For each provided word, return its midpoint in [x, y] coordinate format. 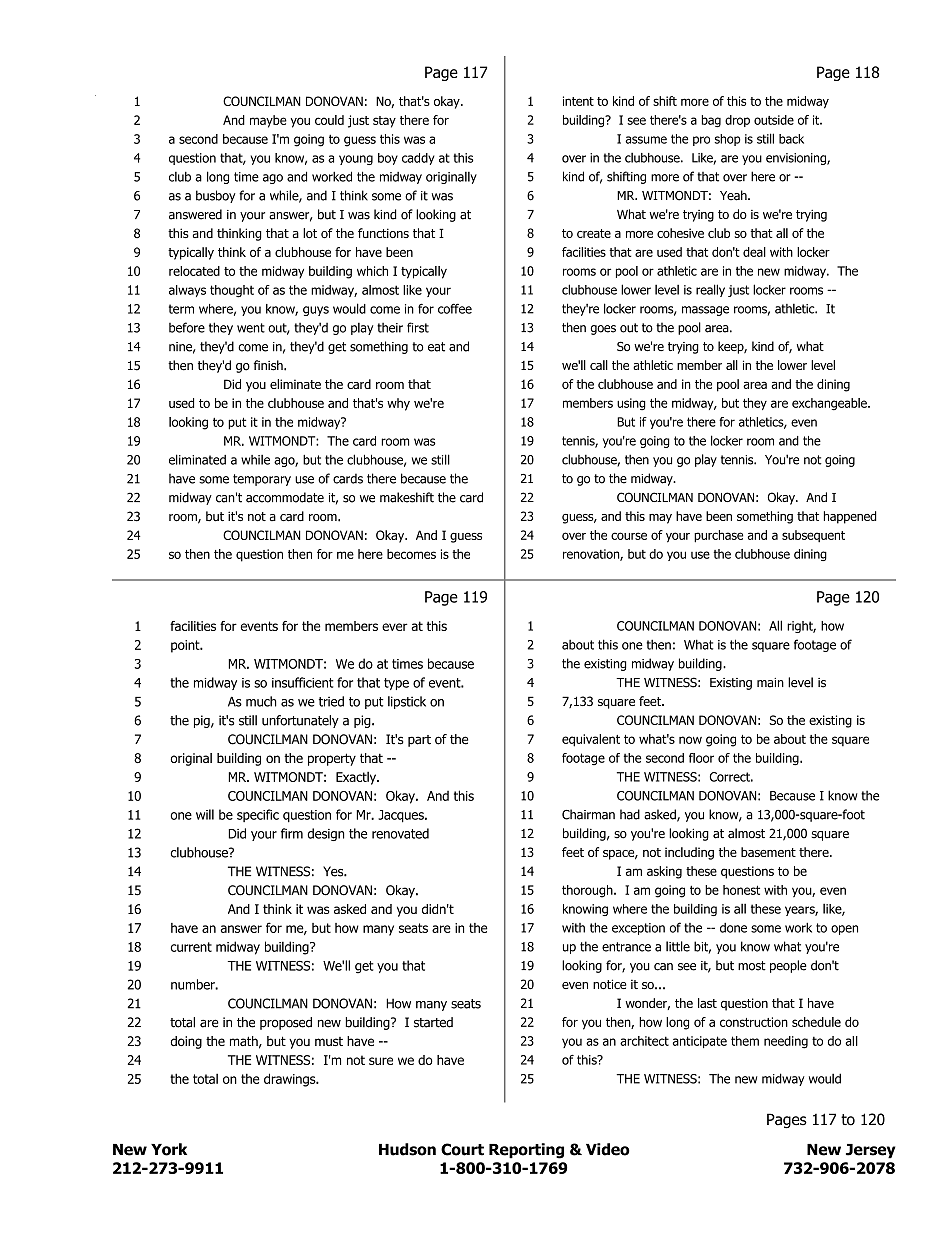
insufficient [302, 682]
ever [395, 627]
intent [578, 101]
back [791, 139]
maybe [268, 121]
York [169, 1149]
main [770, 683]
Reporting [526, 1151]
